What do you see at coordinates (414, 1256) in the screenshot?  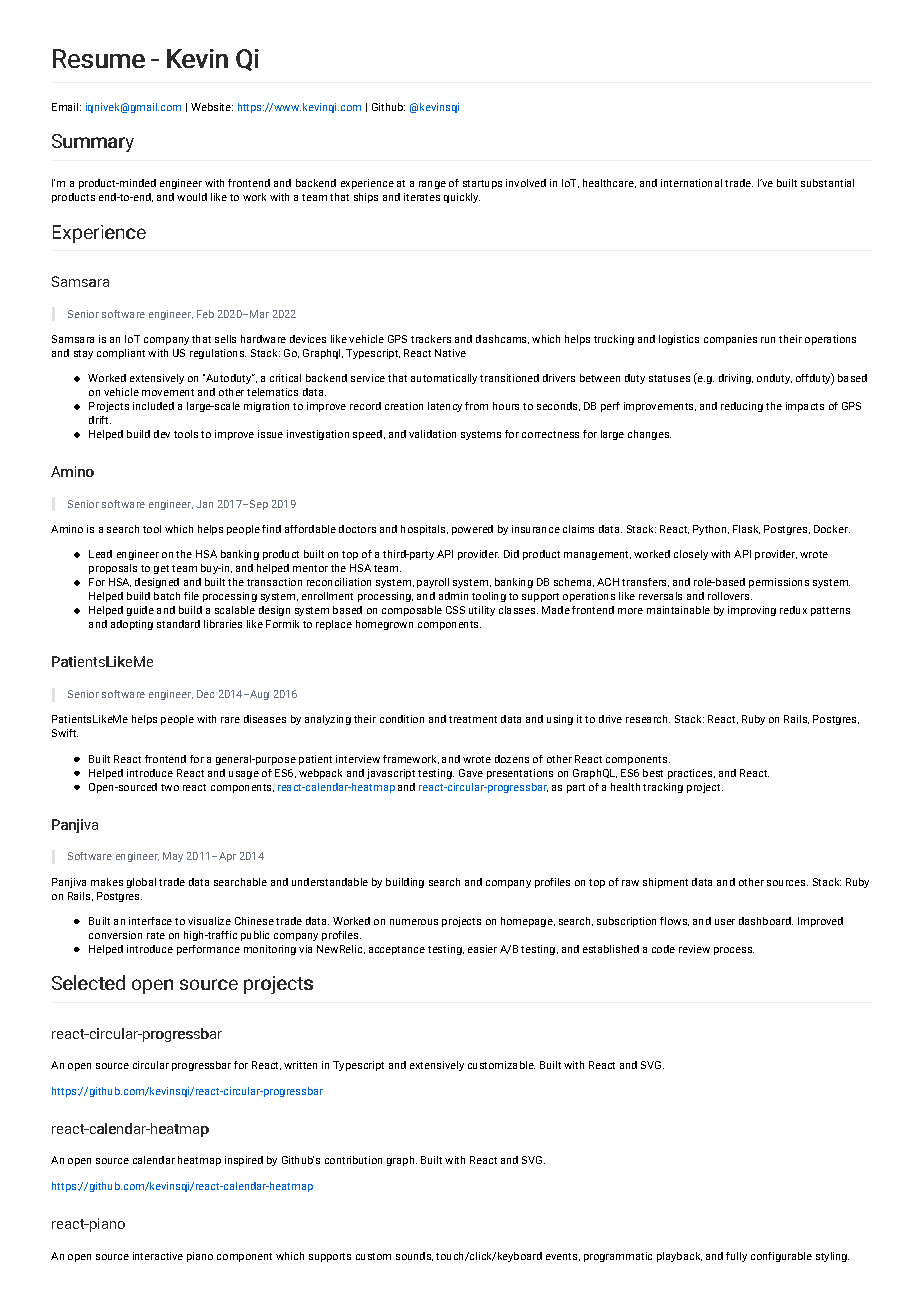 I see `sounds` at bounding box center [414, 1256].
